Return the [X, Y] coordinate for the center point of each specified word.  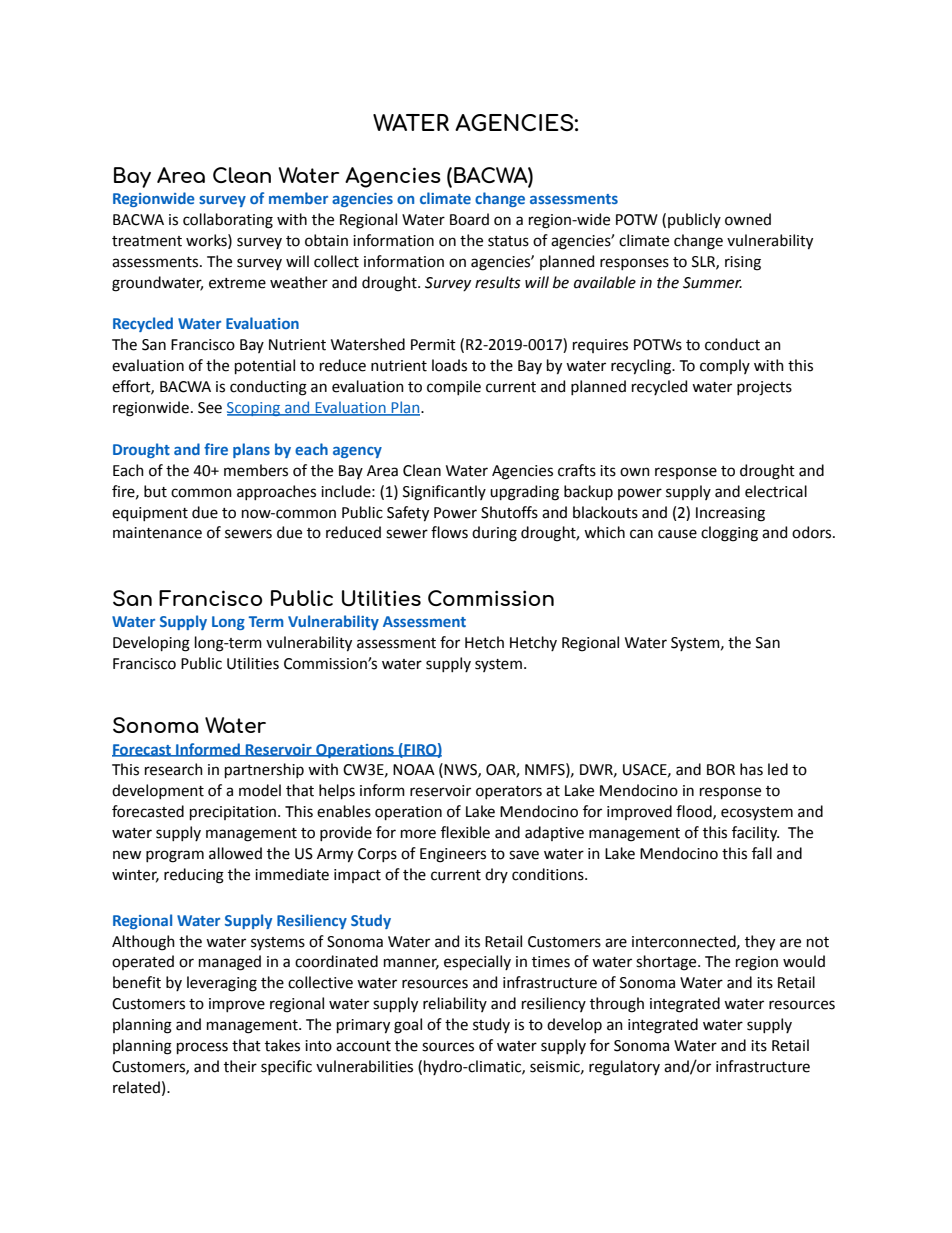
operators [509, 792]
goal [408, 1026]
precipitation [234, 813]
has [751, 769]
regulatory [624, 1068]
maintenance [157, 533]
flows [449, 532]
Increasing [730, 514]
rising [743, 263]
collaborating [228, 221]
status [508, 241]
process [202, 1048]
